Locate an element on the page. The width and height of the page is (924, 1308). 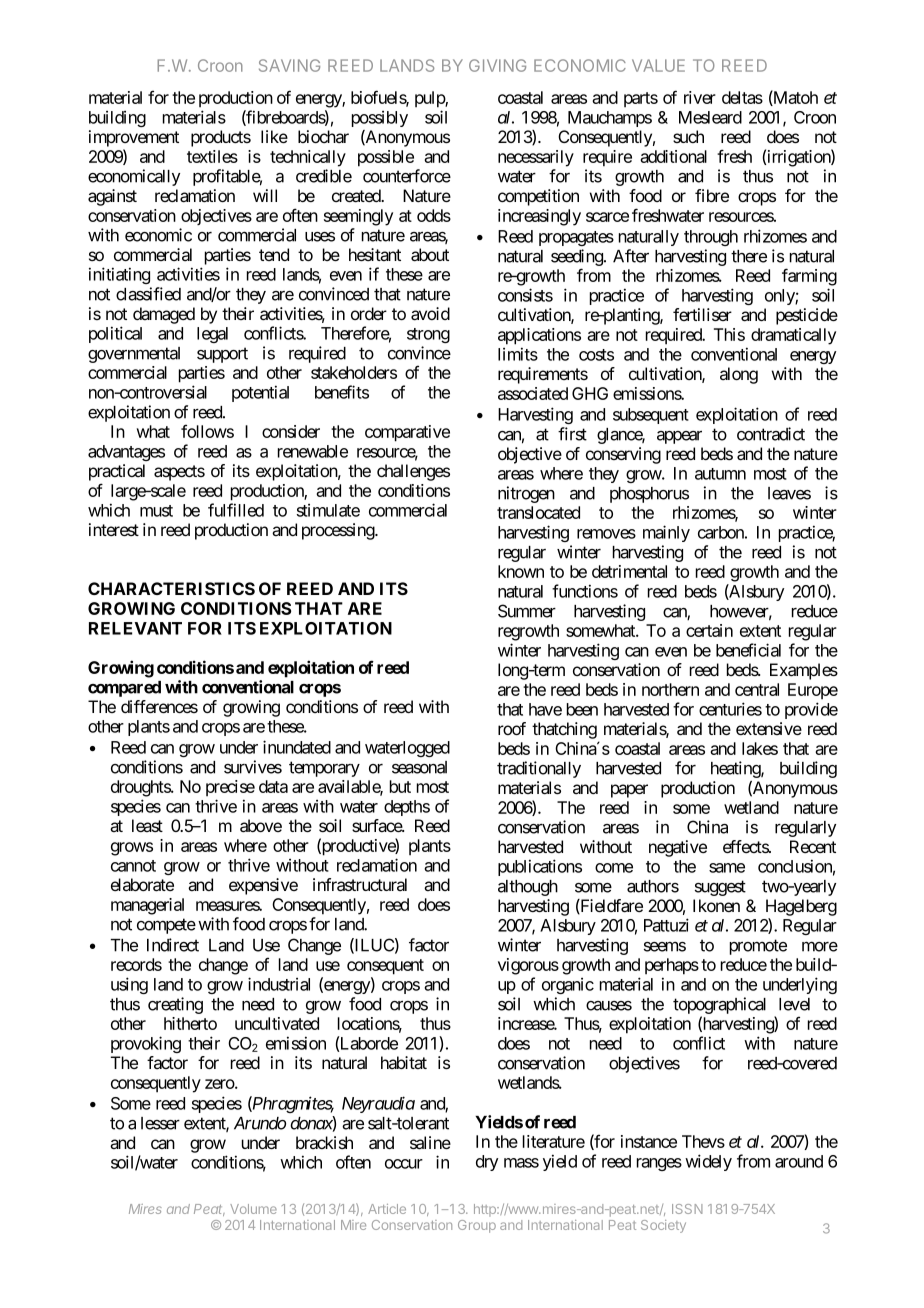
textiles is located at coordinates (212, 156).
